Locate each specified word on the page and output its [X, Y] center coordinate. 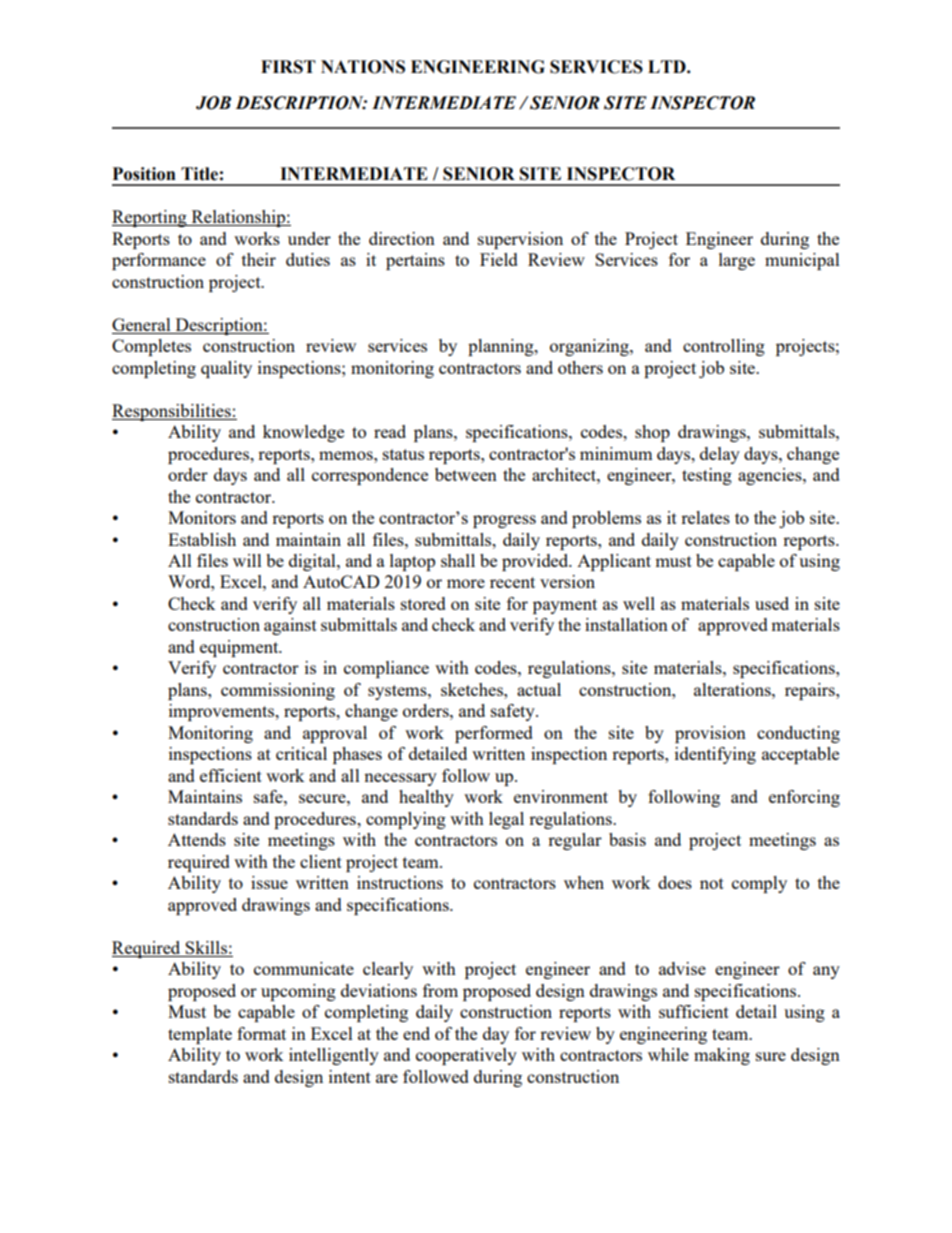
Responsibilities [172, 412]
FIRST [288, 67]
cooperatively [466, 1056]
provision [710, 734]
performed [494, 734]
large [737, 261]
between [466, 474]
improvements [223, 712]
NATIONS [363, 67]
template [200, 1035]
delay [720, 455]
